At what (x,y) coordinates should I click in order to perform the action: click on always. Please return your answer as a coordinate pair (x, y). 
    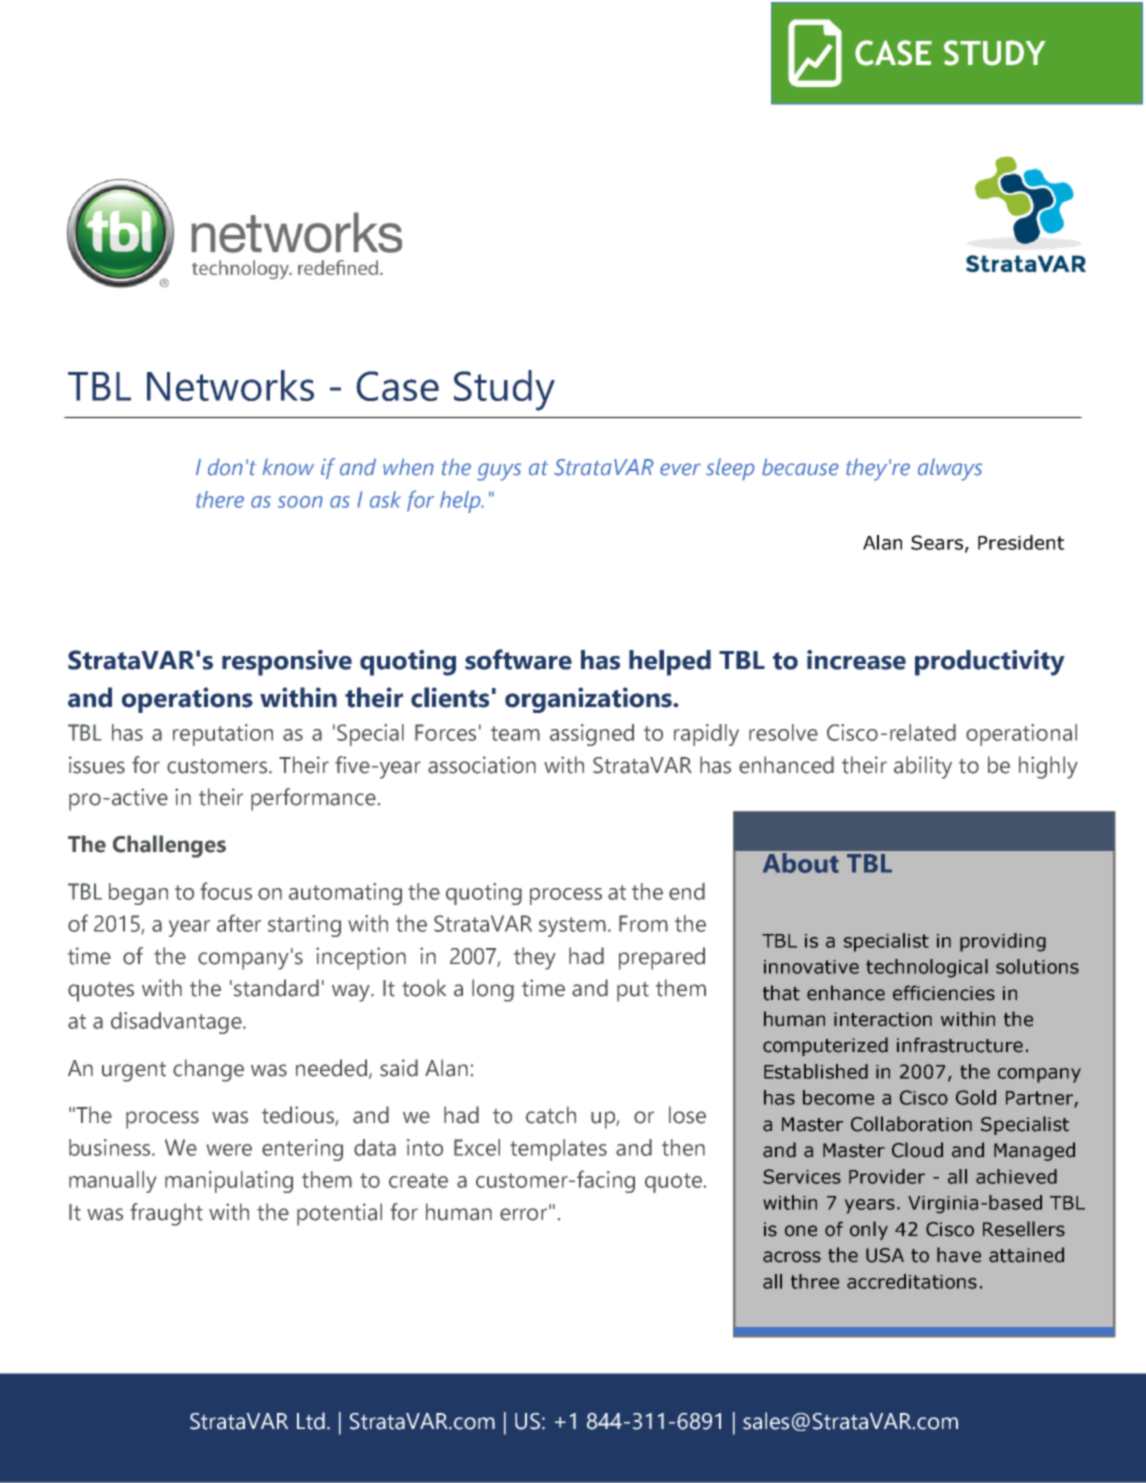
    Looking at the image, I should click on (950, 469).
